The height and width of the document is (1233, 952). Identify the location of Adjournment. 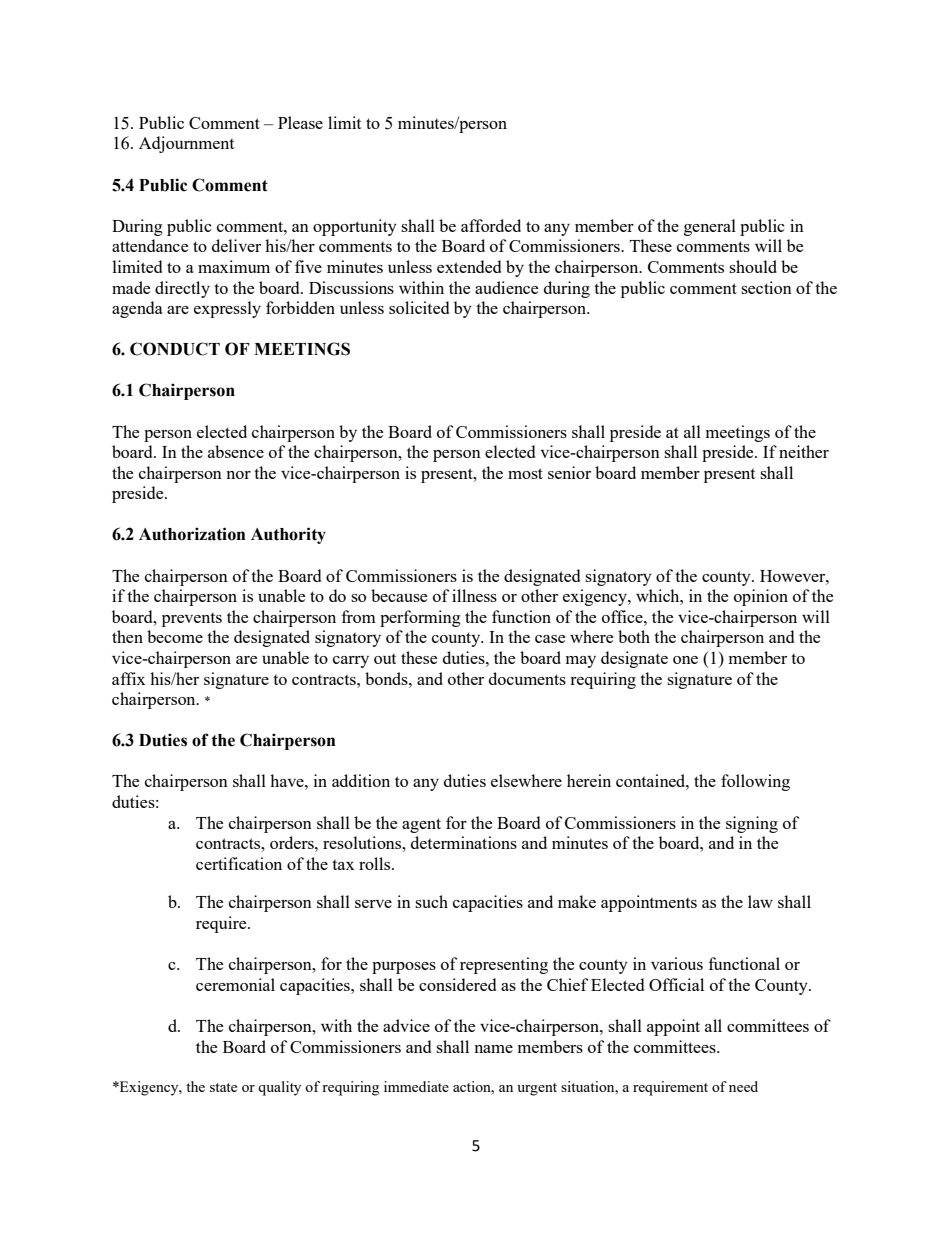
(186, 144).
